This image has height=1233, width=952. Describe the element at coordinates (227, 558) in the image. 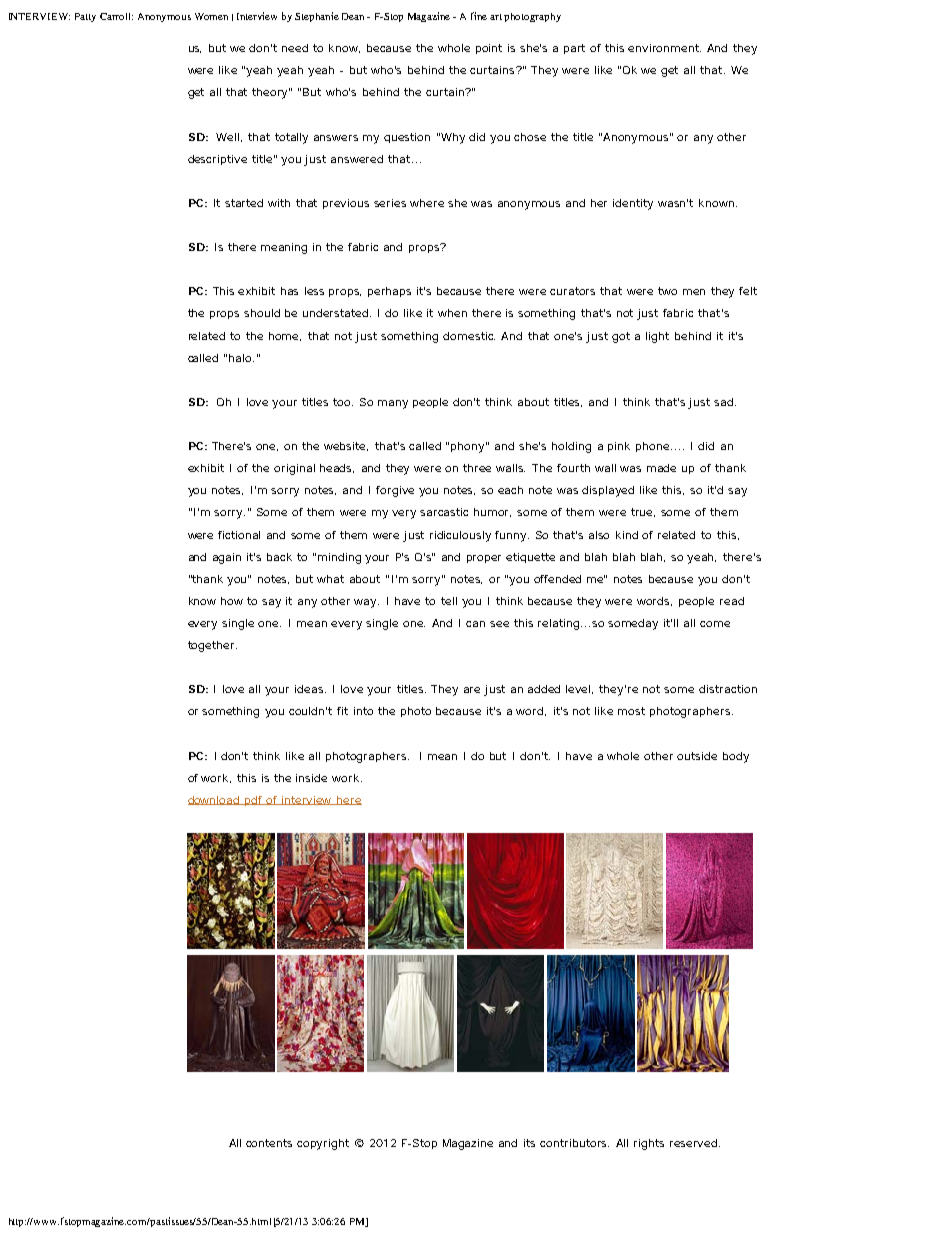

I see `again` at that location.
